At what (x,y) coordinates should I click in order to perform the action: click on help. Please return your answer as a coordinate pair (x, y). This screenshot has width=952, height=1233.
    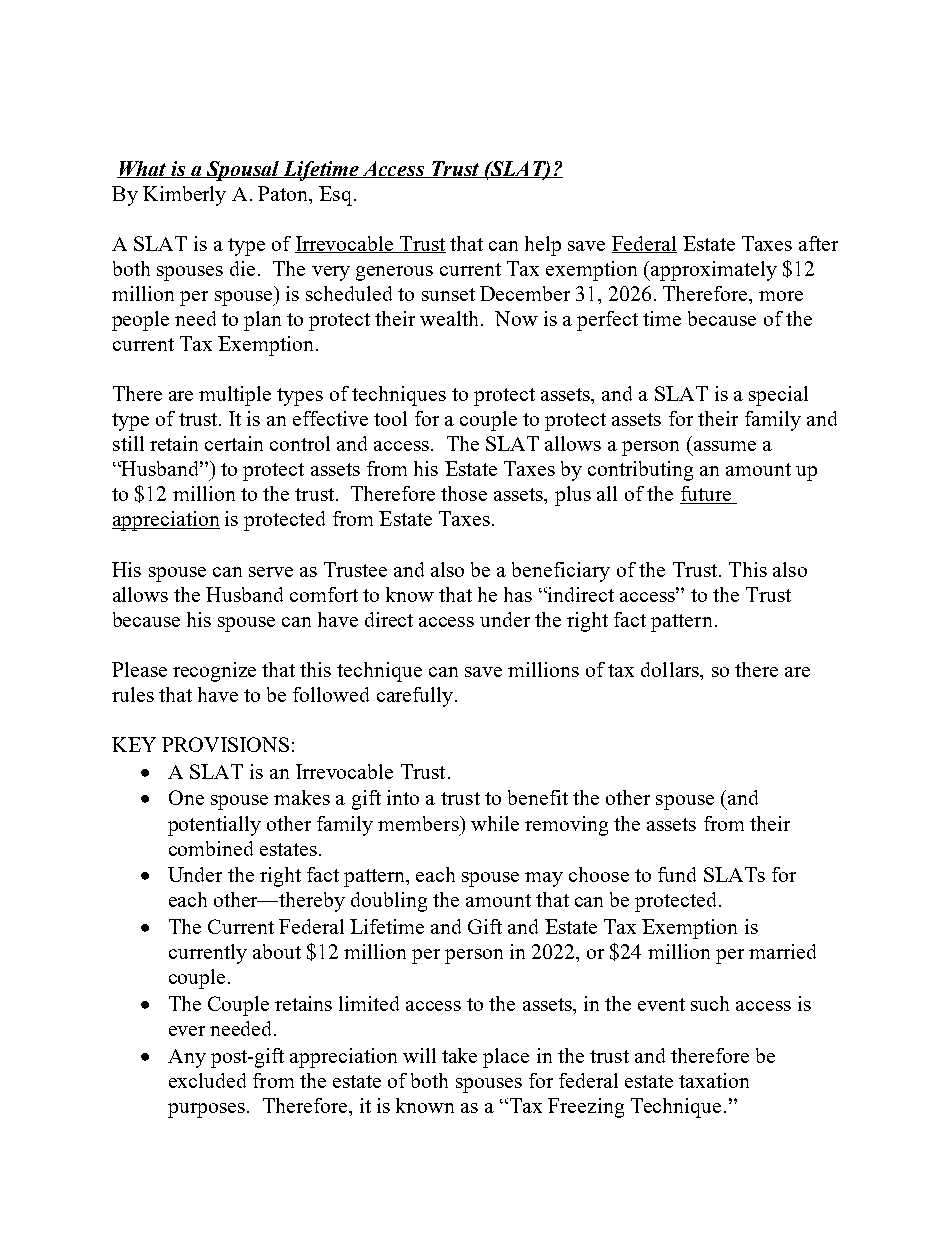
    Looking at the image, I should click on (543, 246).
